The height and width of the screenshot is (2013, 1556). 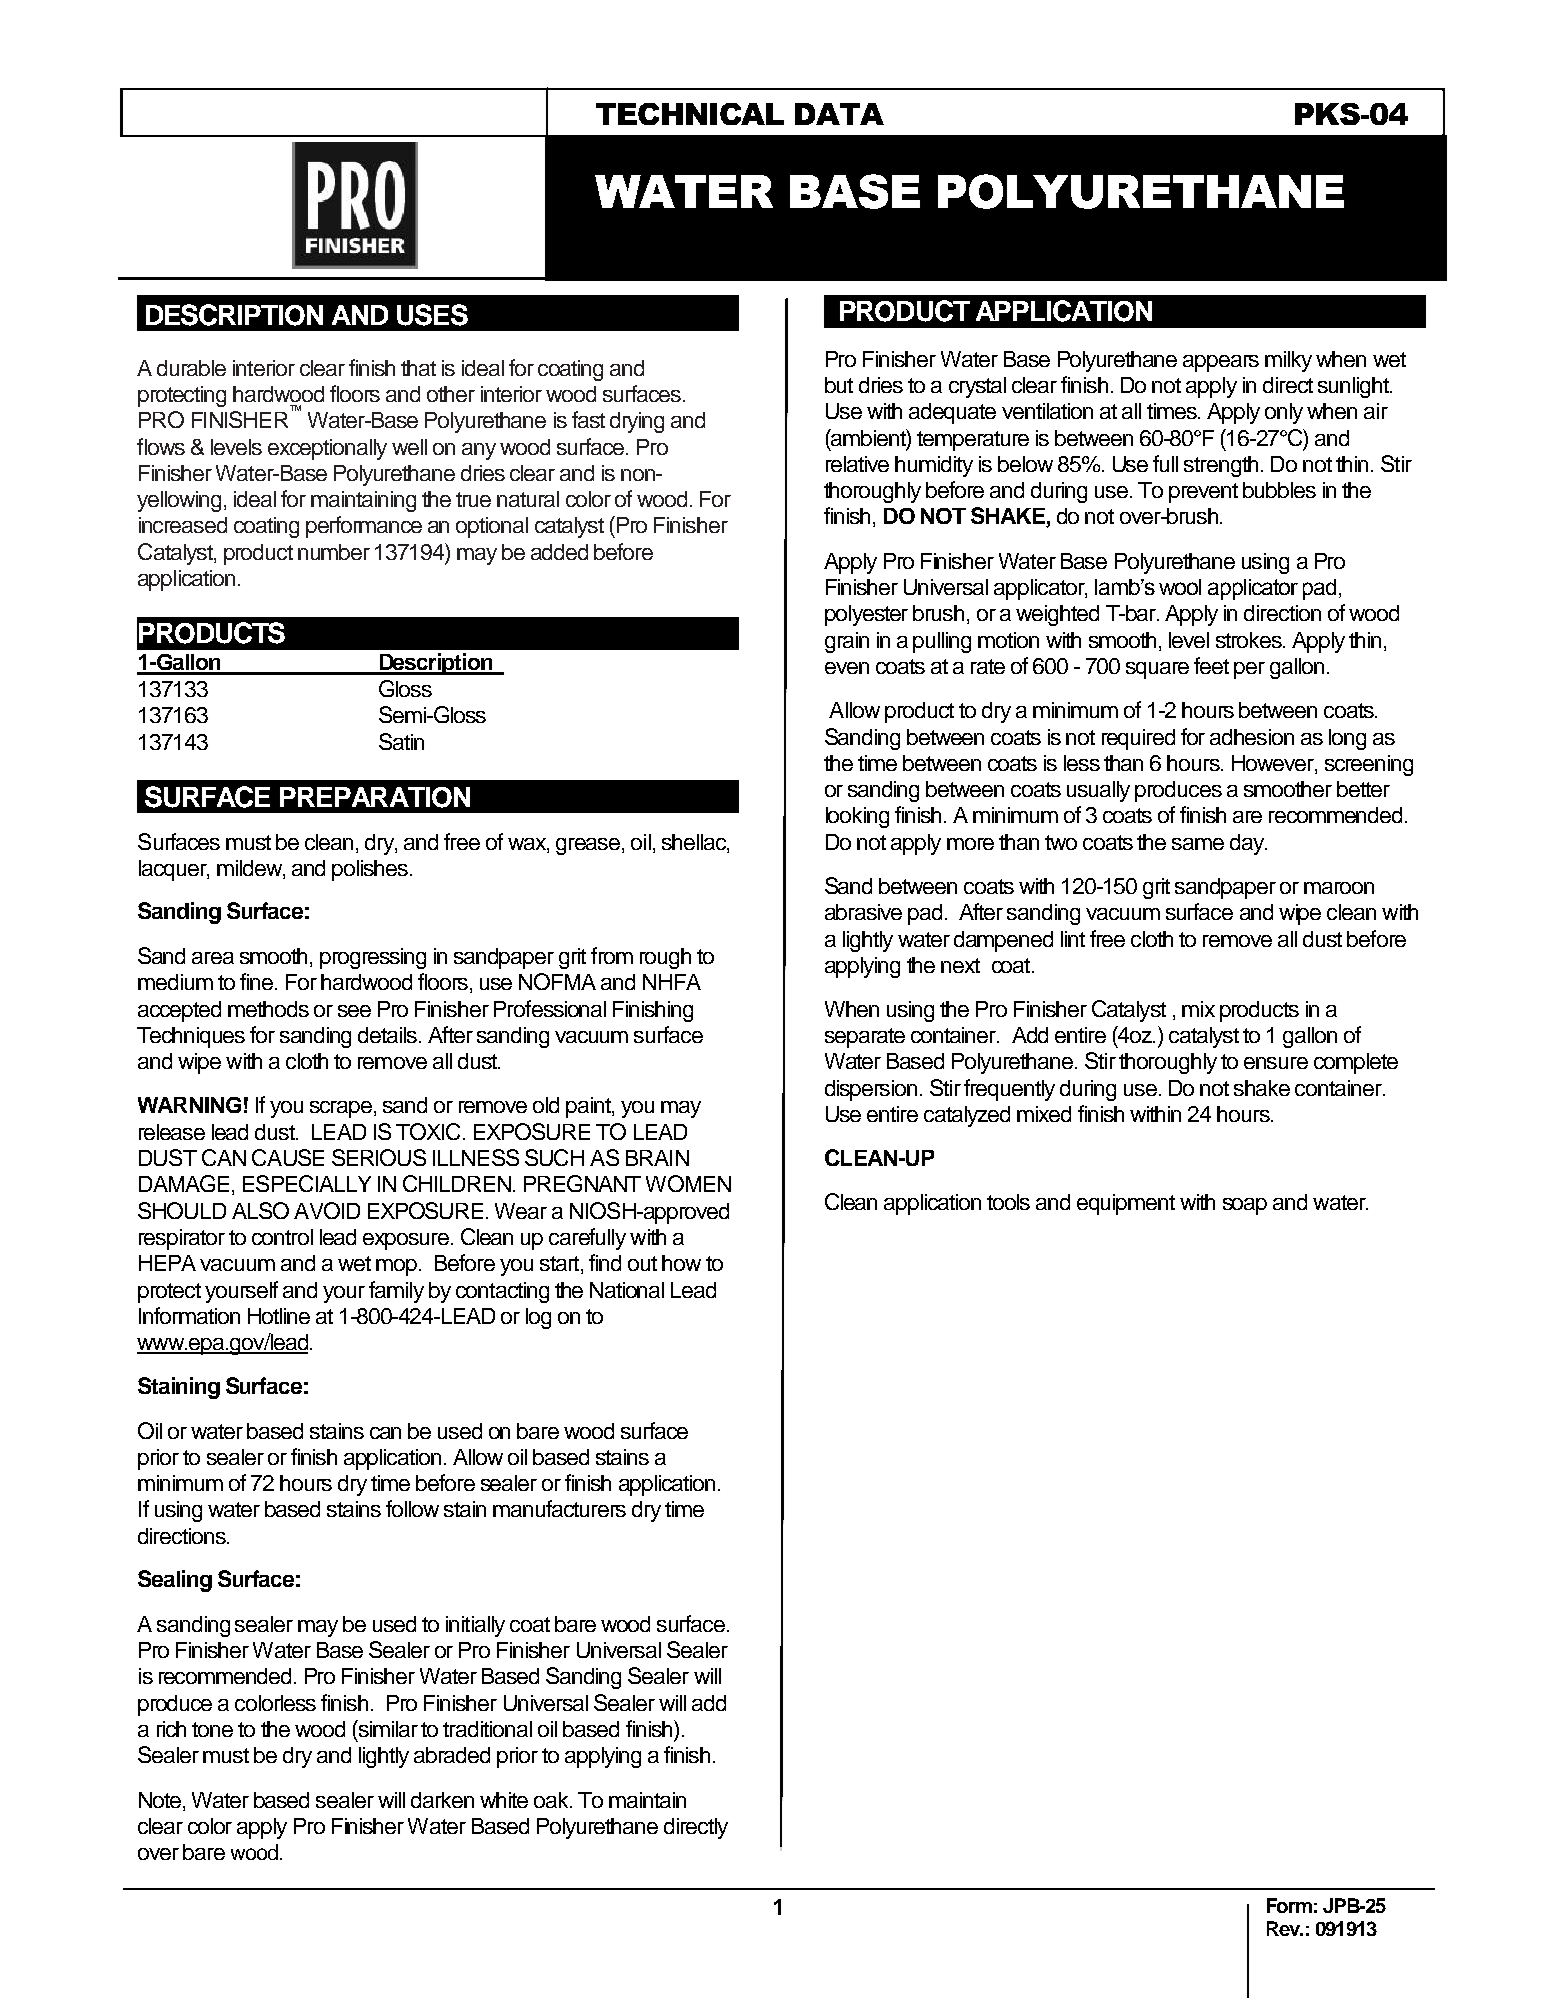 What do you see at coordinates (839, 114) in the screenshot?
I see `DATA` at bounding box center [839, 114].
